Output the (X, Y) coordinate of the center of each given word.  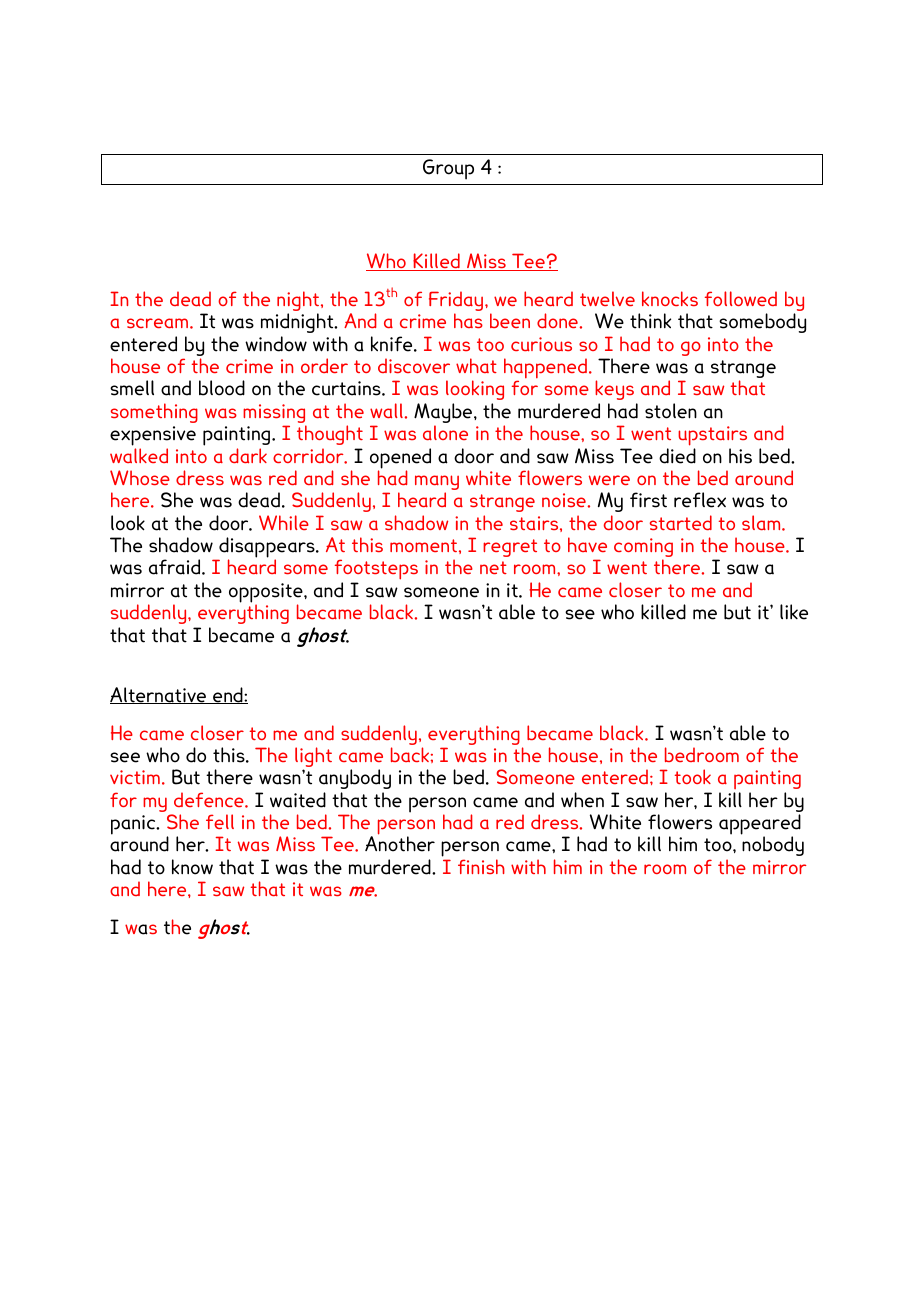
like (794, 612)
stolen (671, 411)
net (493, 567)
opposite (267, 594)
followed (741, 298)
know (192, 867)
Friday (457, 302)
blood (222, 388)
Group (448, 169)
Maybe (444, 414)
